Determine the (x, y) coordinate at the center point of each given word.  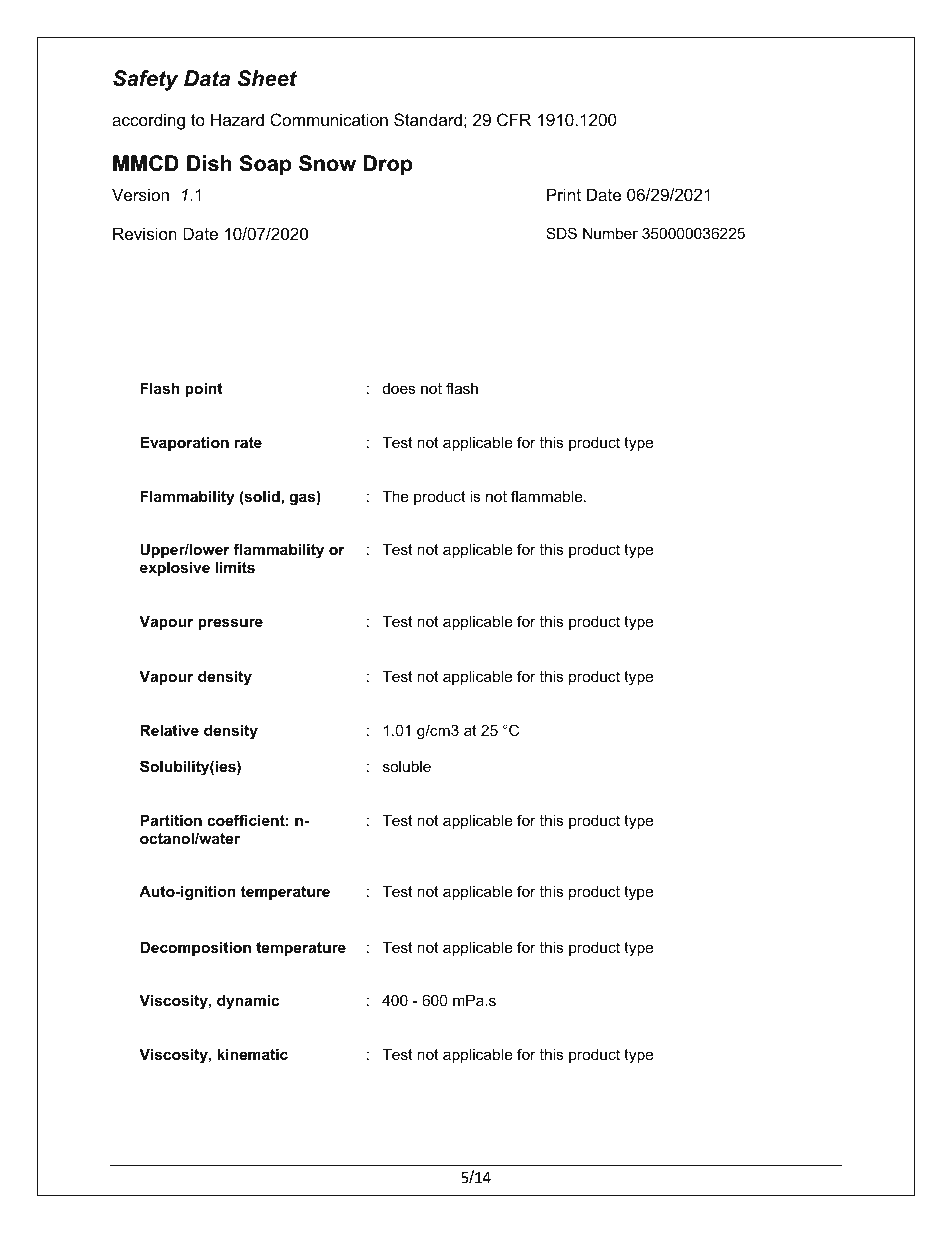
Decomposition (195, 948)
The (395, 496)
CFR (514, 119)
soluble (407, 766)
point (204, 389)
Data (207, 78)
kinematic (252, 1054)
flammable (548, 496)
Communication (329, 119)
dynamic (248, 1002)
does (399, 388)
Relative (169, 730)
